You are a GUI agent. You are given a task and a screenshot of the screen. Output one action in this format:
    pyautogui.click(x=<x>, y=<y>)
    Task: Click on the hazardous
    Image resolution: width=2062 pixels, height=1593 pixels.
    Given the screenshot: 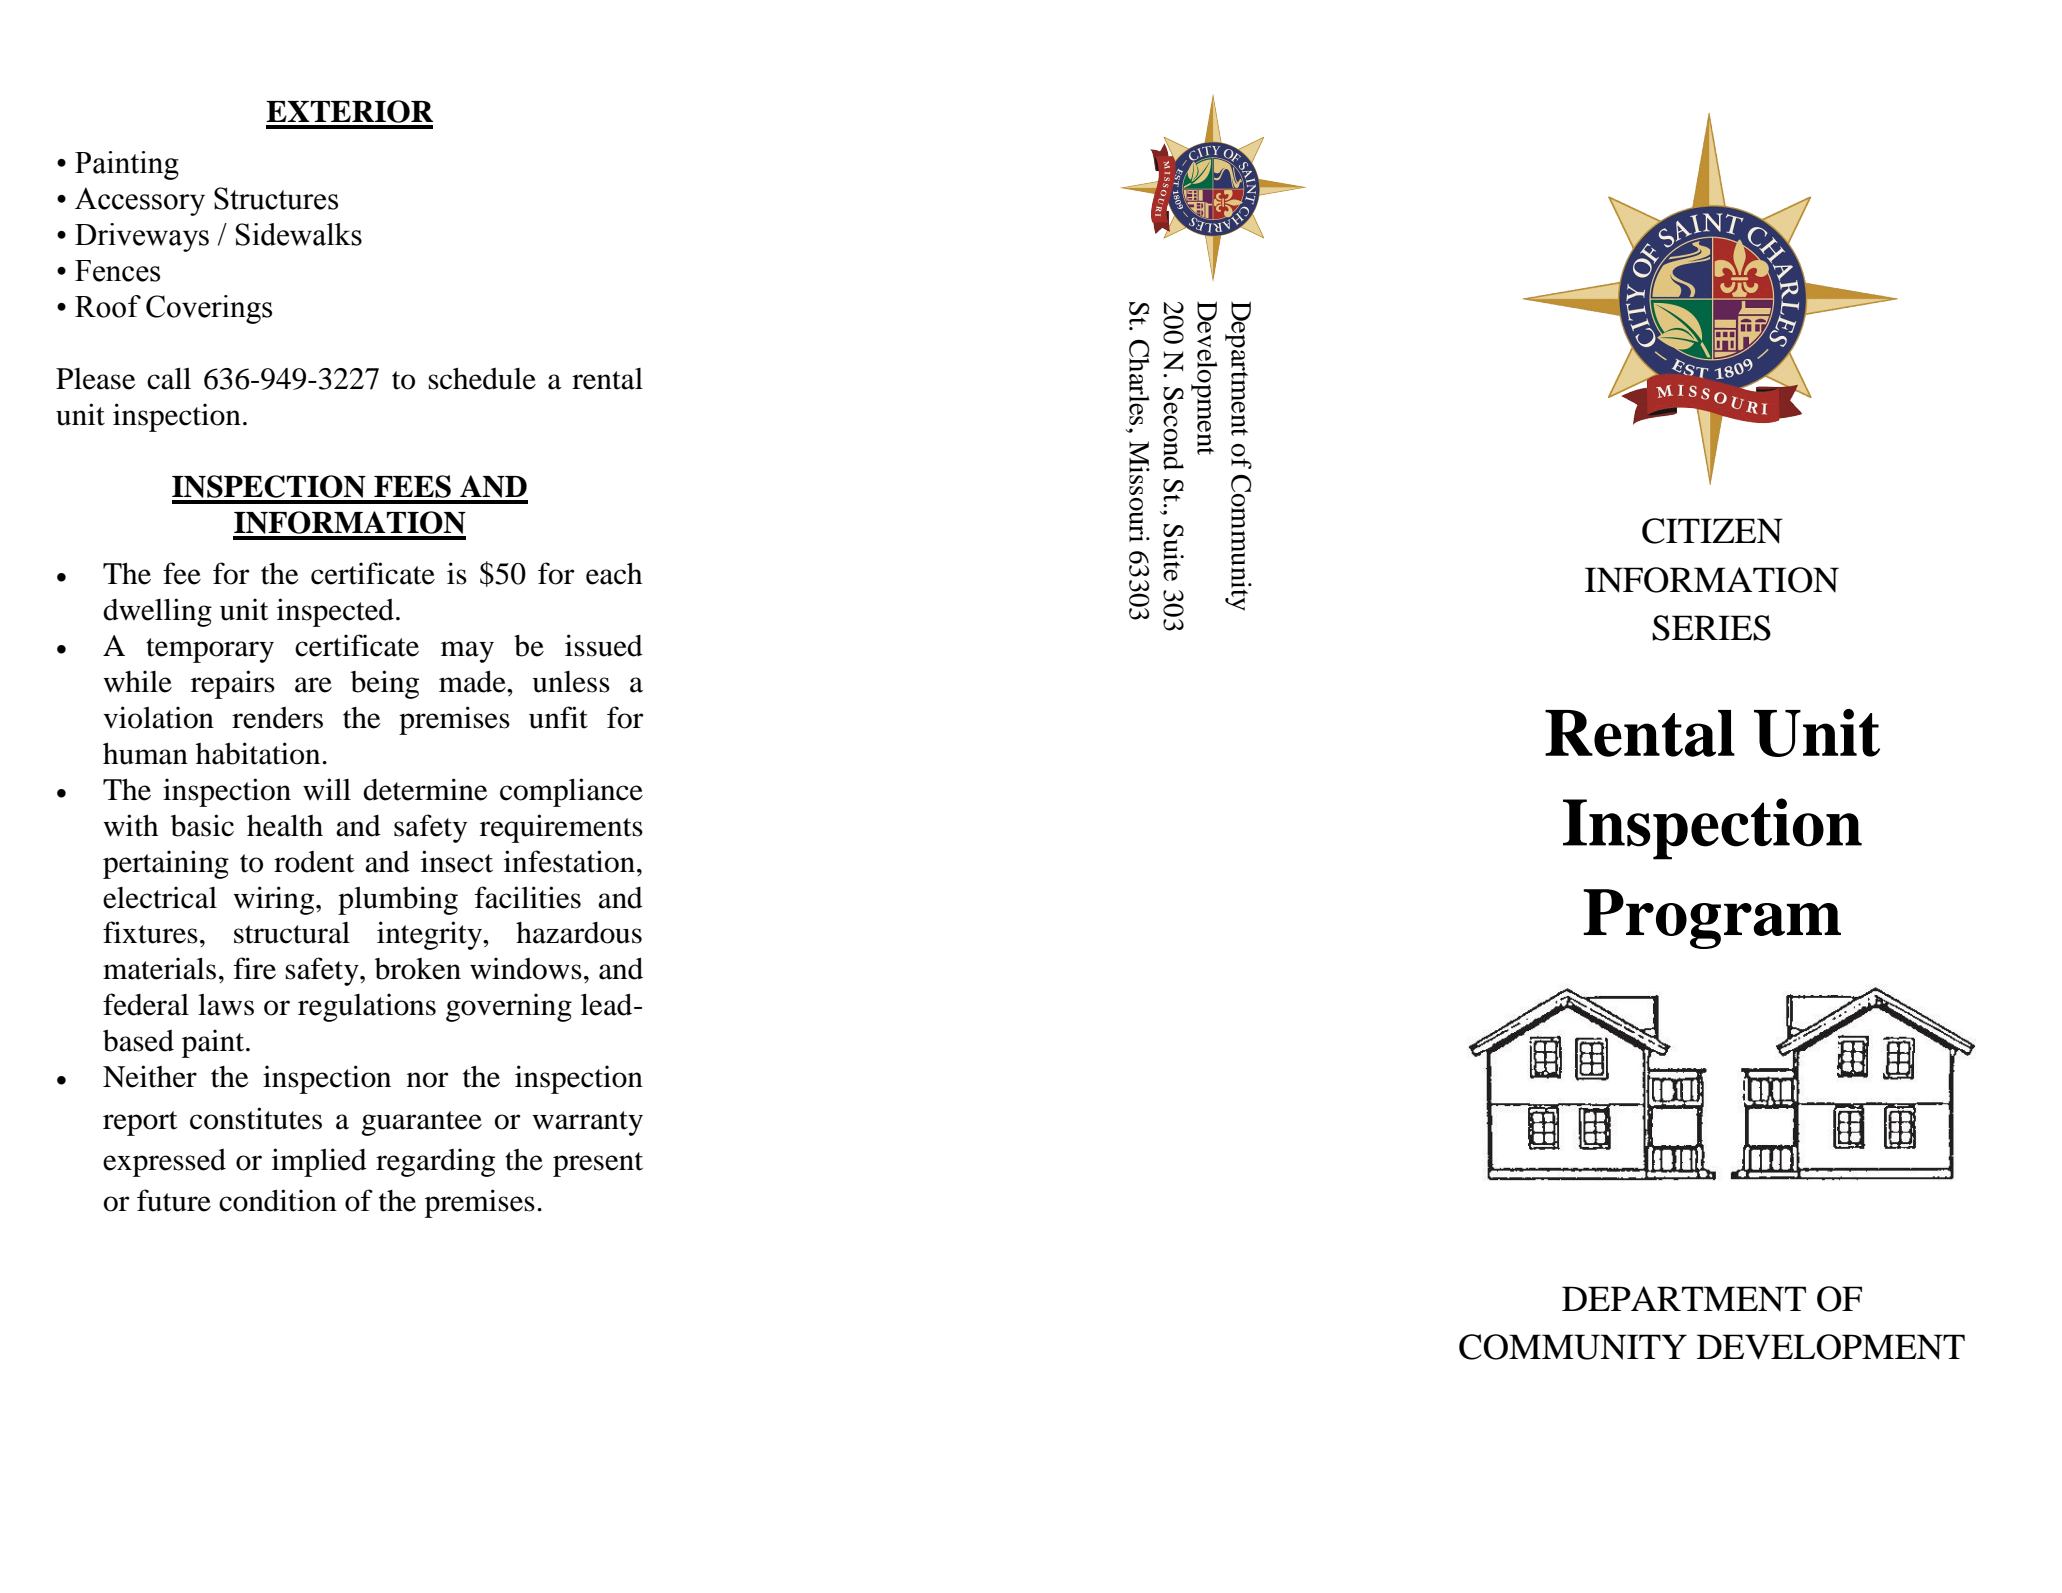 What is the action you would take?
    pyautogui.click(x=579, y=933)
